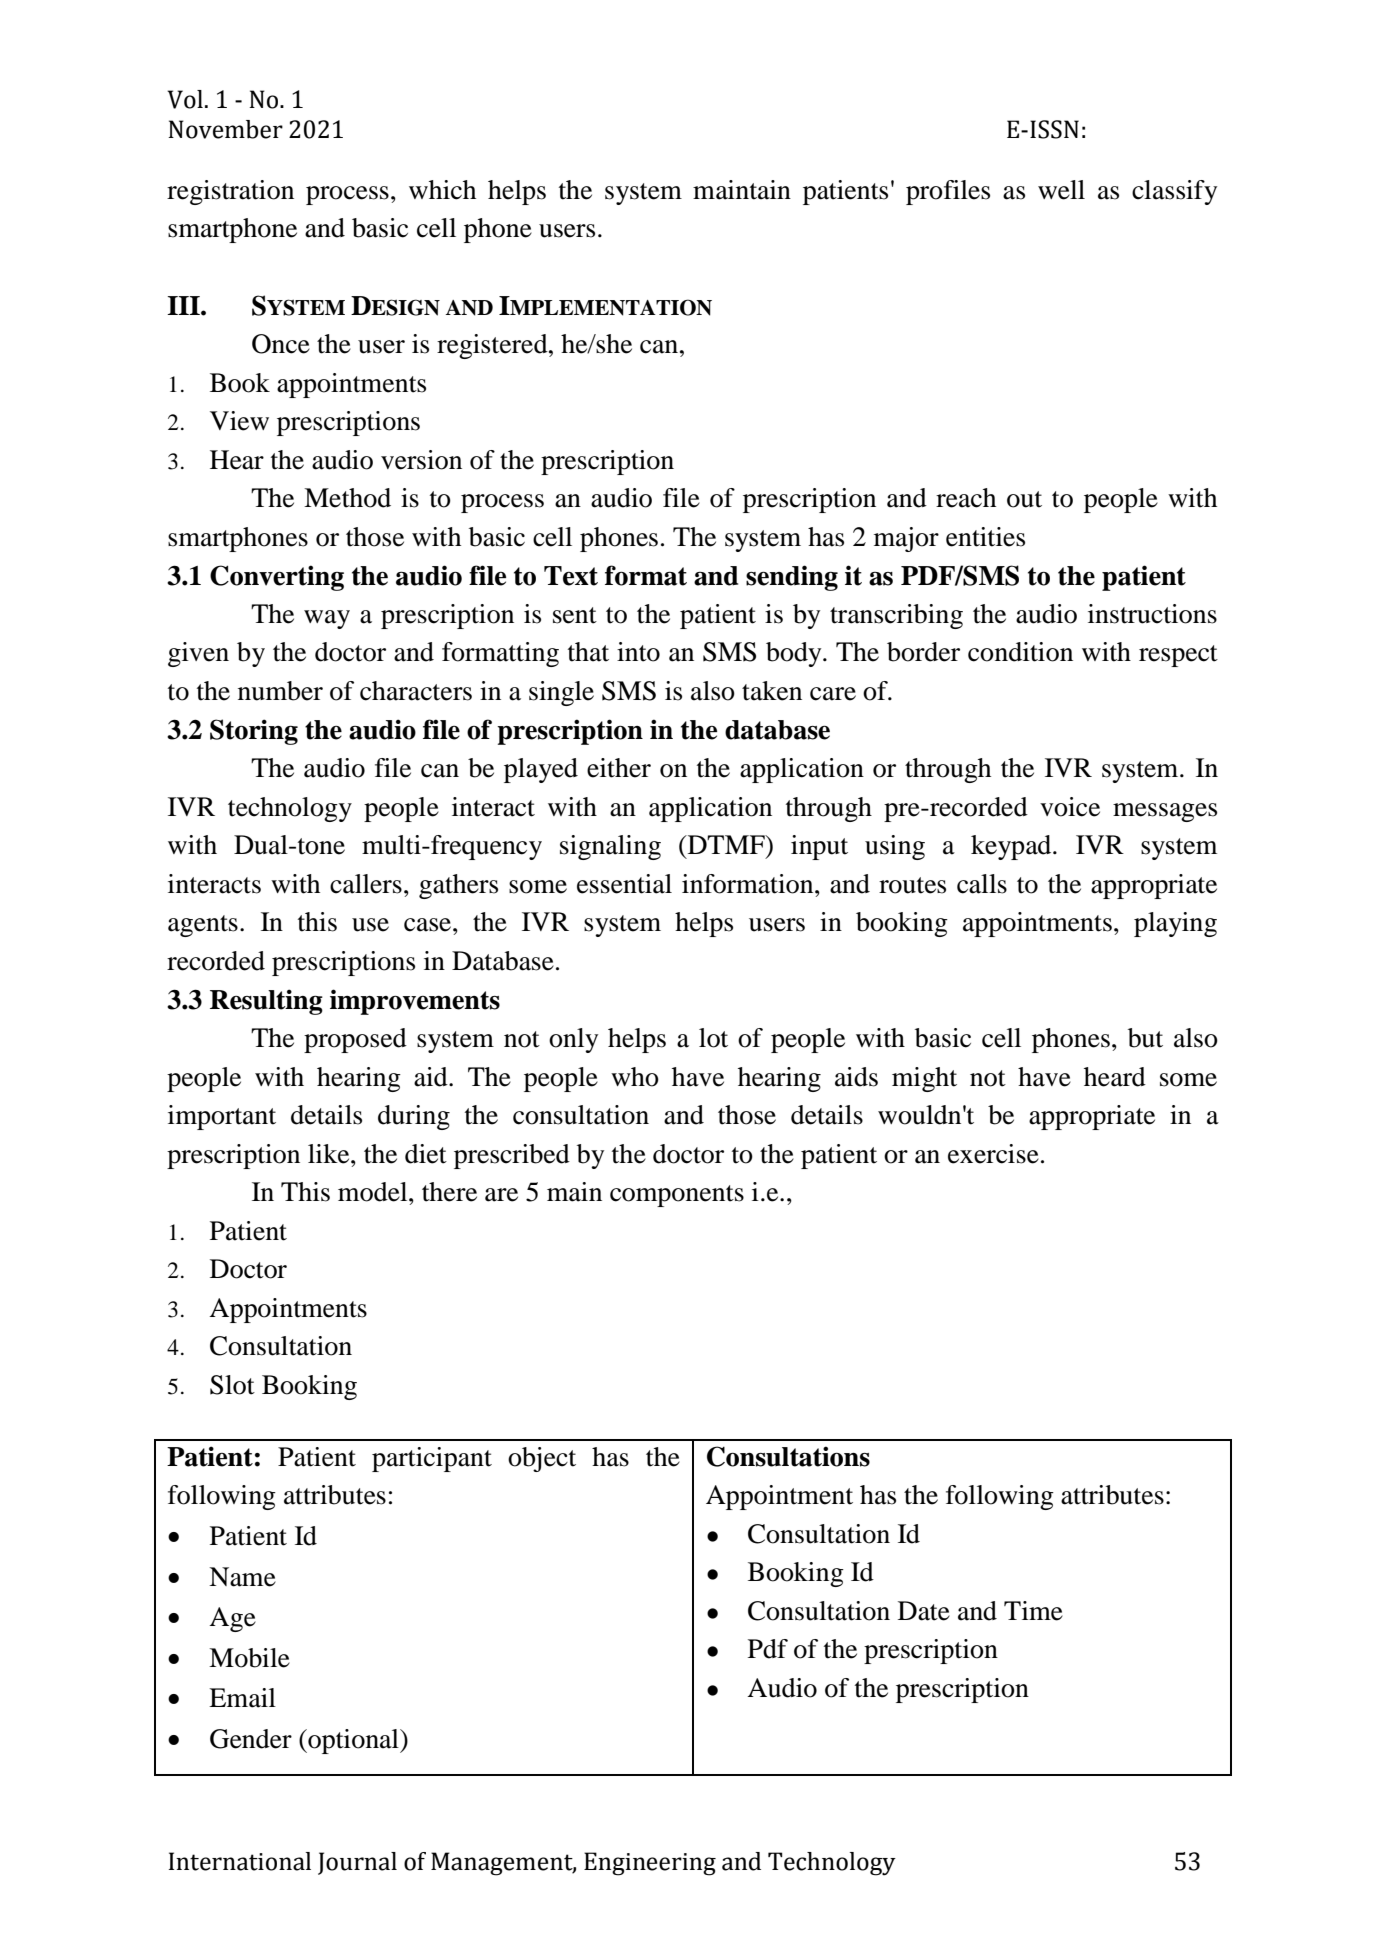 This image has height=1959, width=1386. I want to click on playing, so click(1175, 924).
